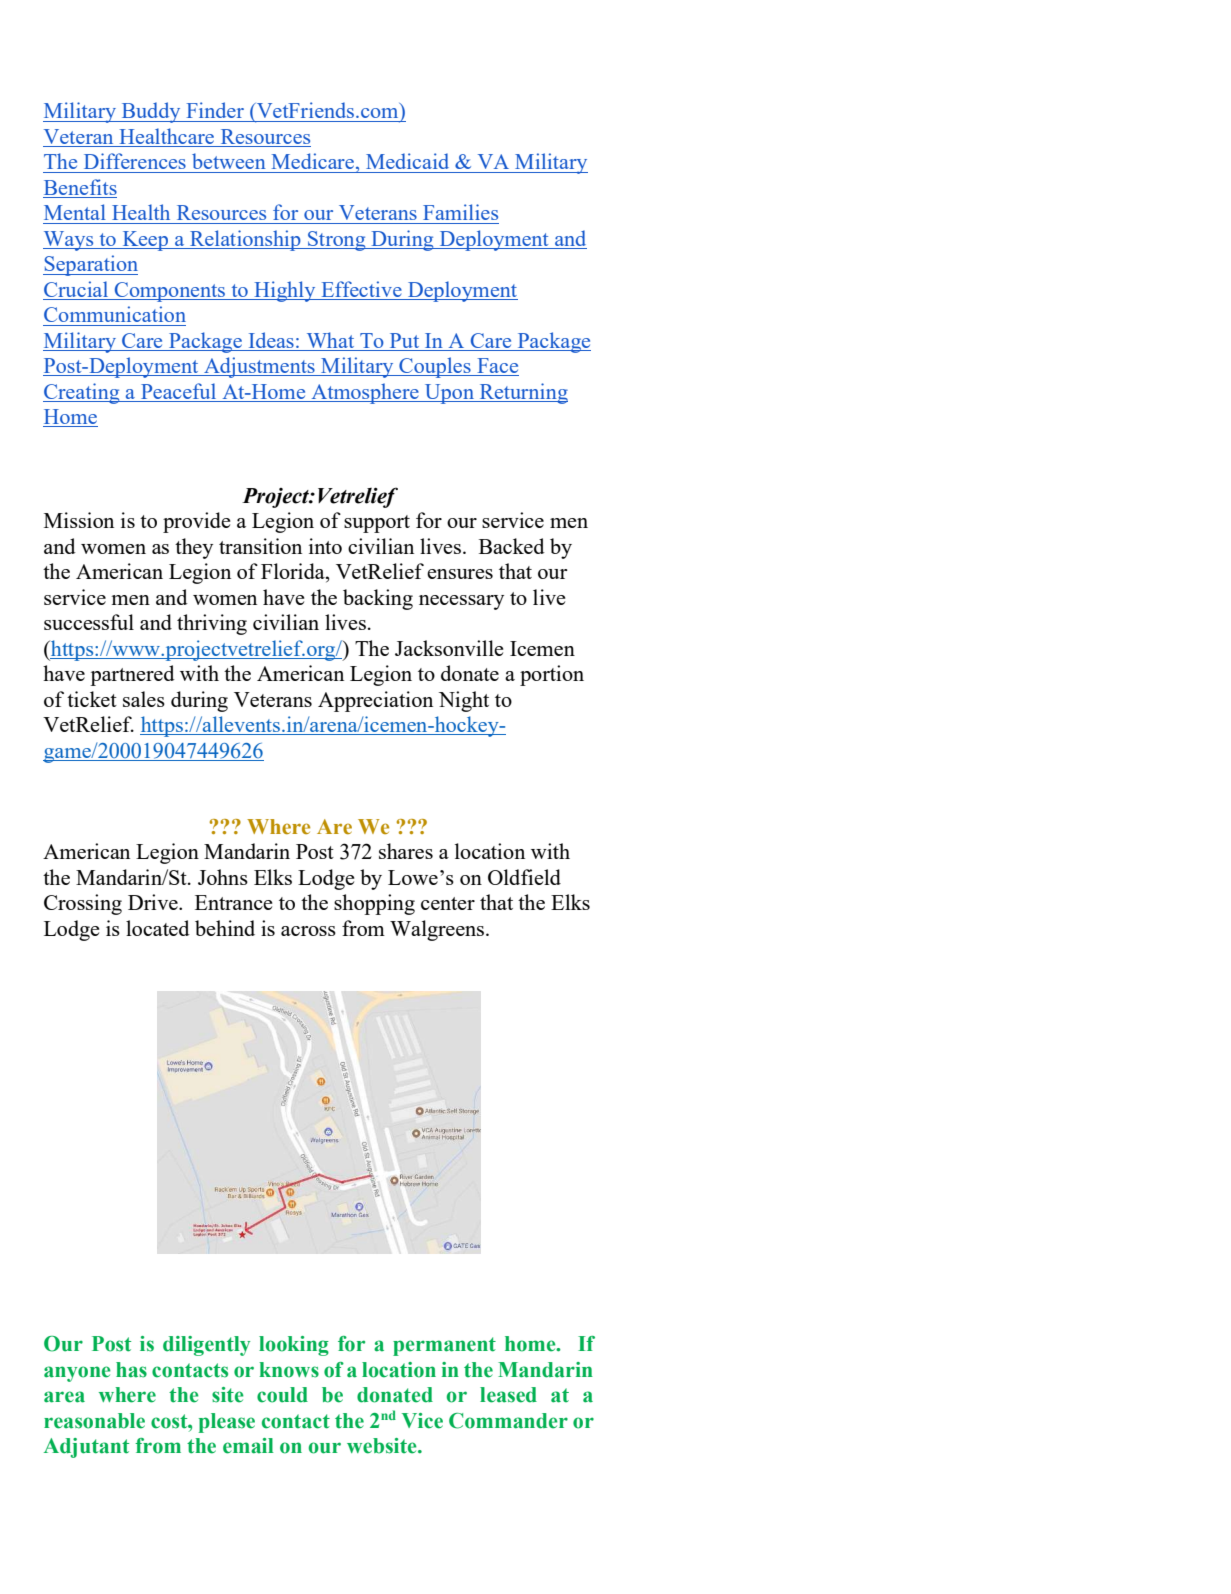 The height and width of the screenshot is (1594, 1231). I want to click on Families, so click(460, 212).
